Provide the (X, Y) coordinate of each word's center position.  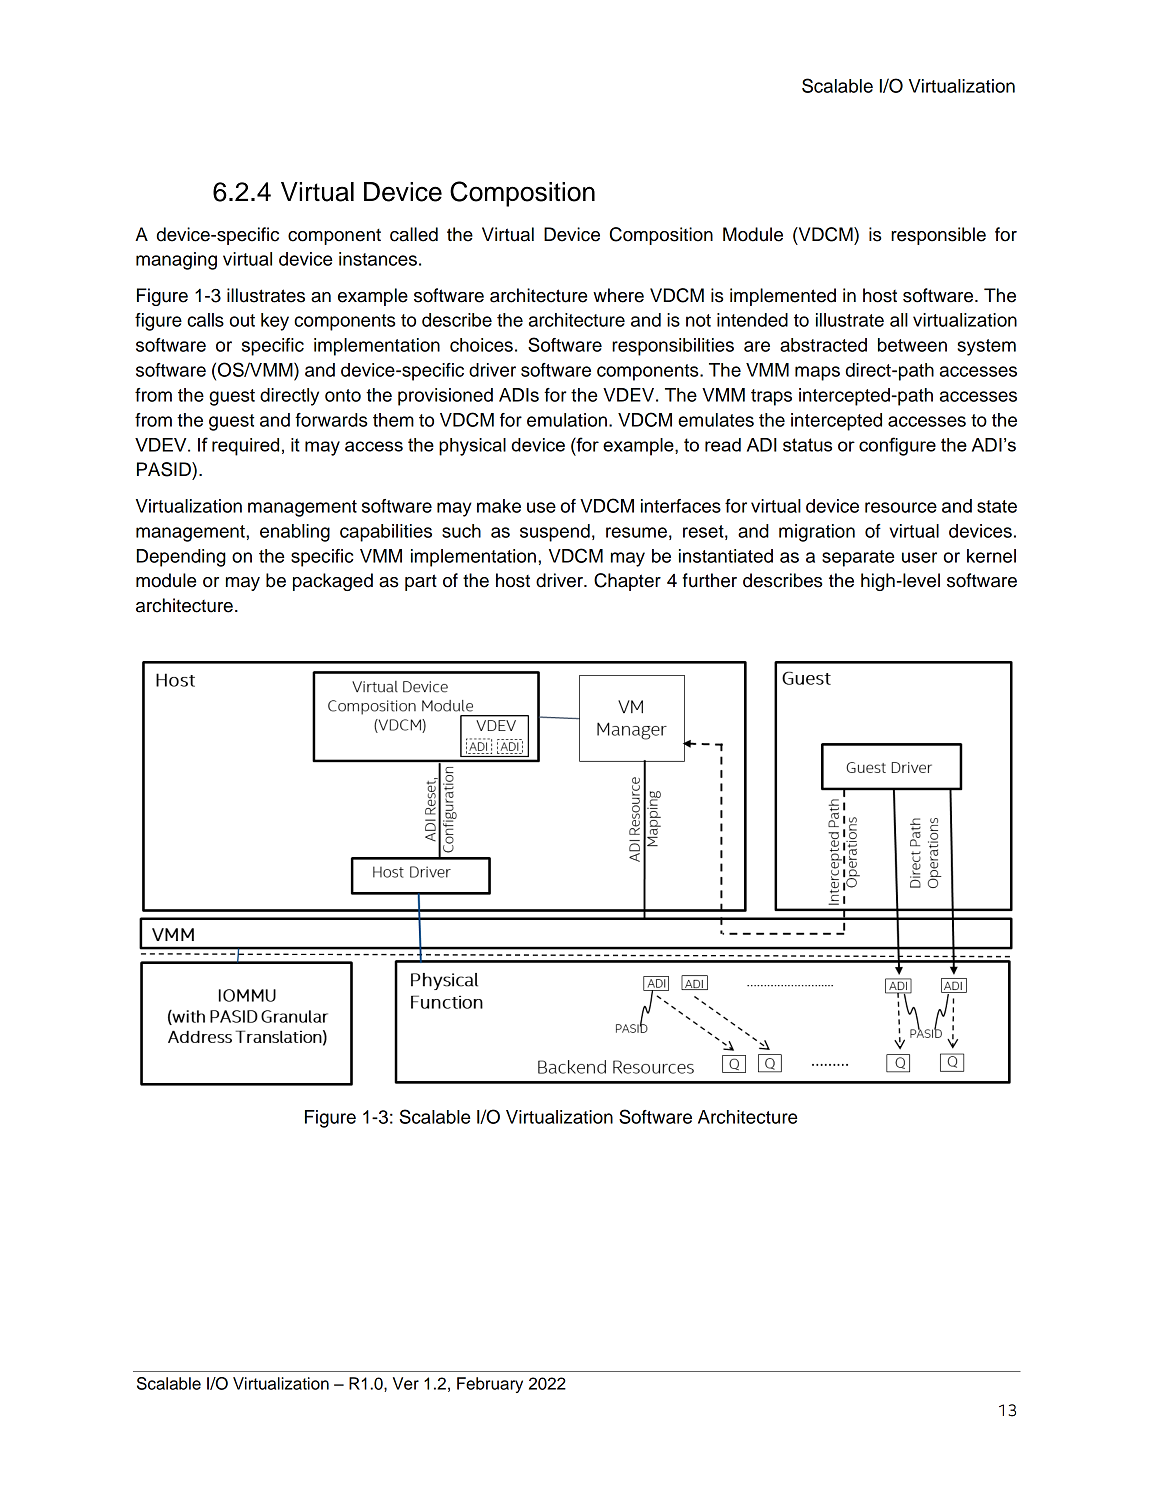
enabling (295, 533)
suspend (555, 533)
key (275, 322)
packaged (333, 582)
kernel (991, 556)
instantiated (726, 556)
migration (817, 533)
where (618, 295)
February (490, 1385)
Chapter (627, 582)
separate (858, 558)
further (710, 580)
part (421, 582)
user (919, 557)
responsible (938, 236)
